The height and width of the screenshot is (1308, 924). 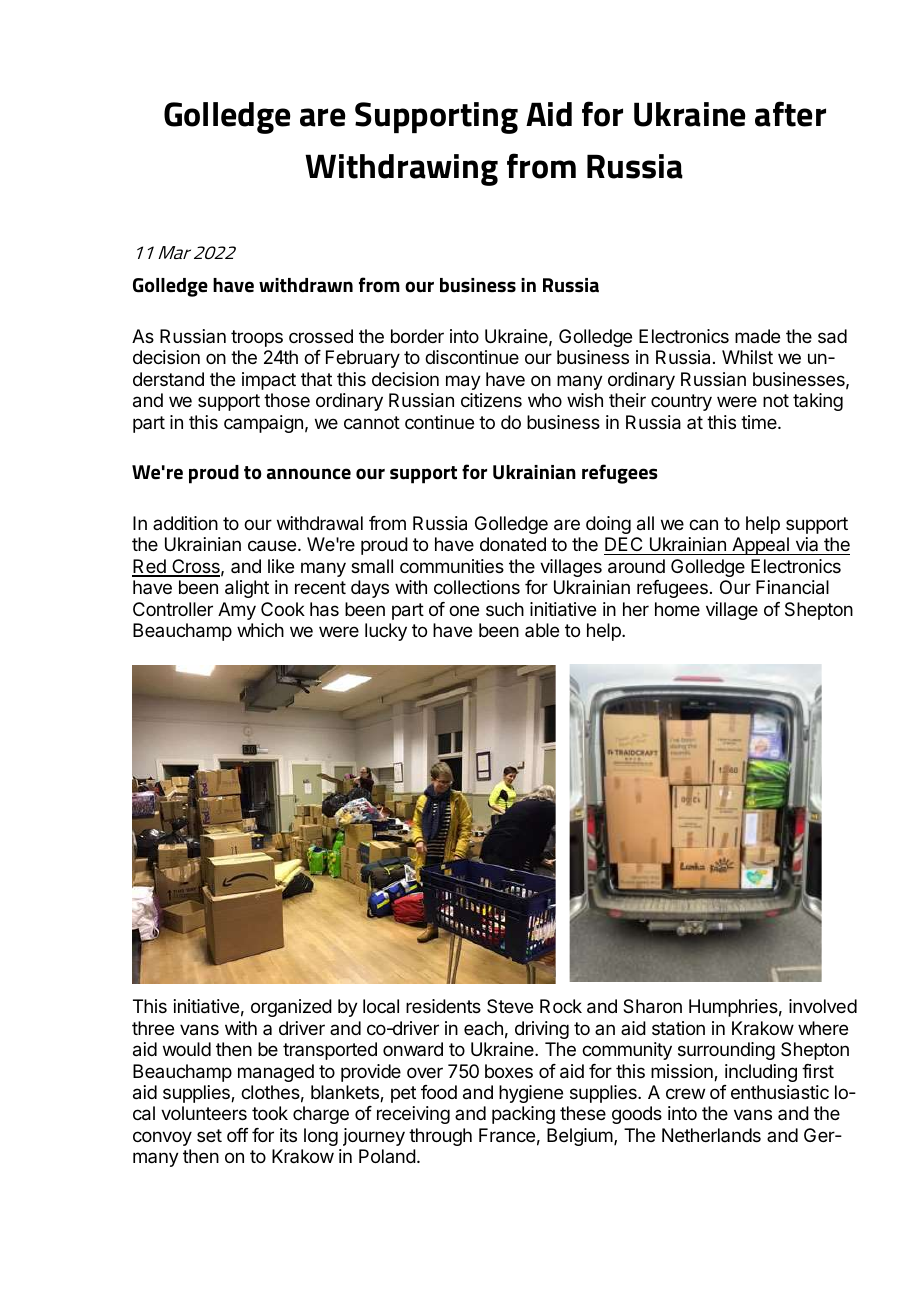 I want to click on such, so click(x=505, y=609).
